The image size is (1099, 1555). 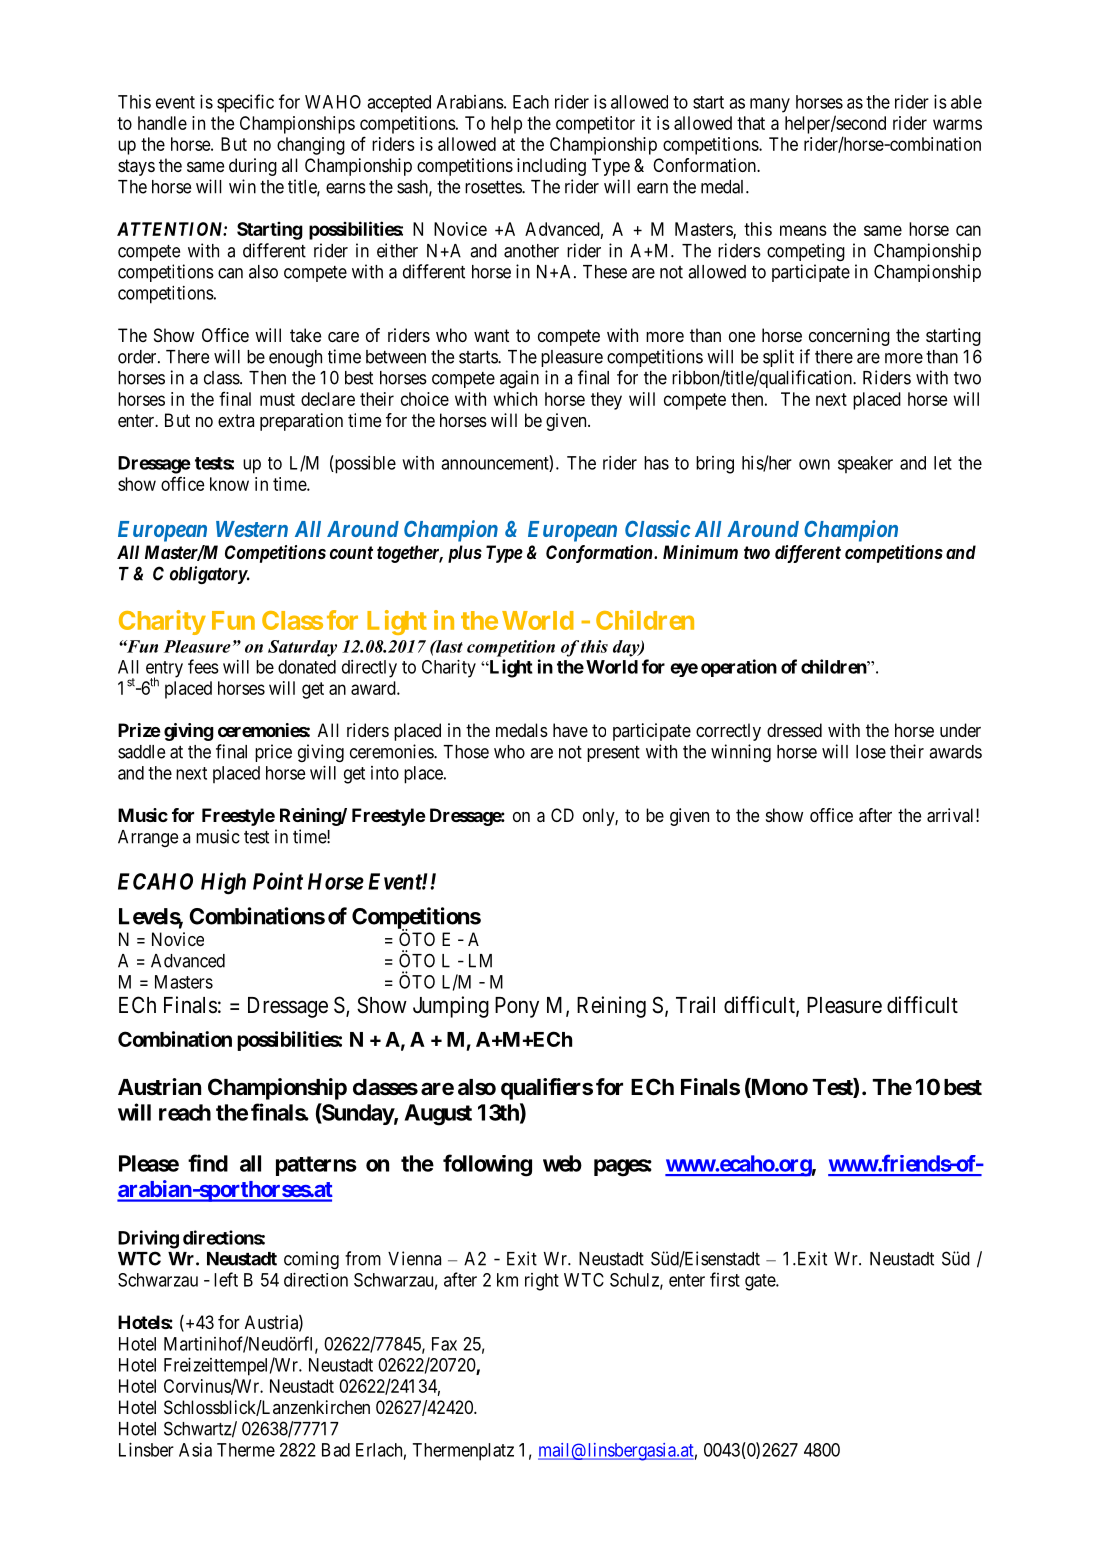 I want to click on price, so click(x=273, y=753).
